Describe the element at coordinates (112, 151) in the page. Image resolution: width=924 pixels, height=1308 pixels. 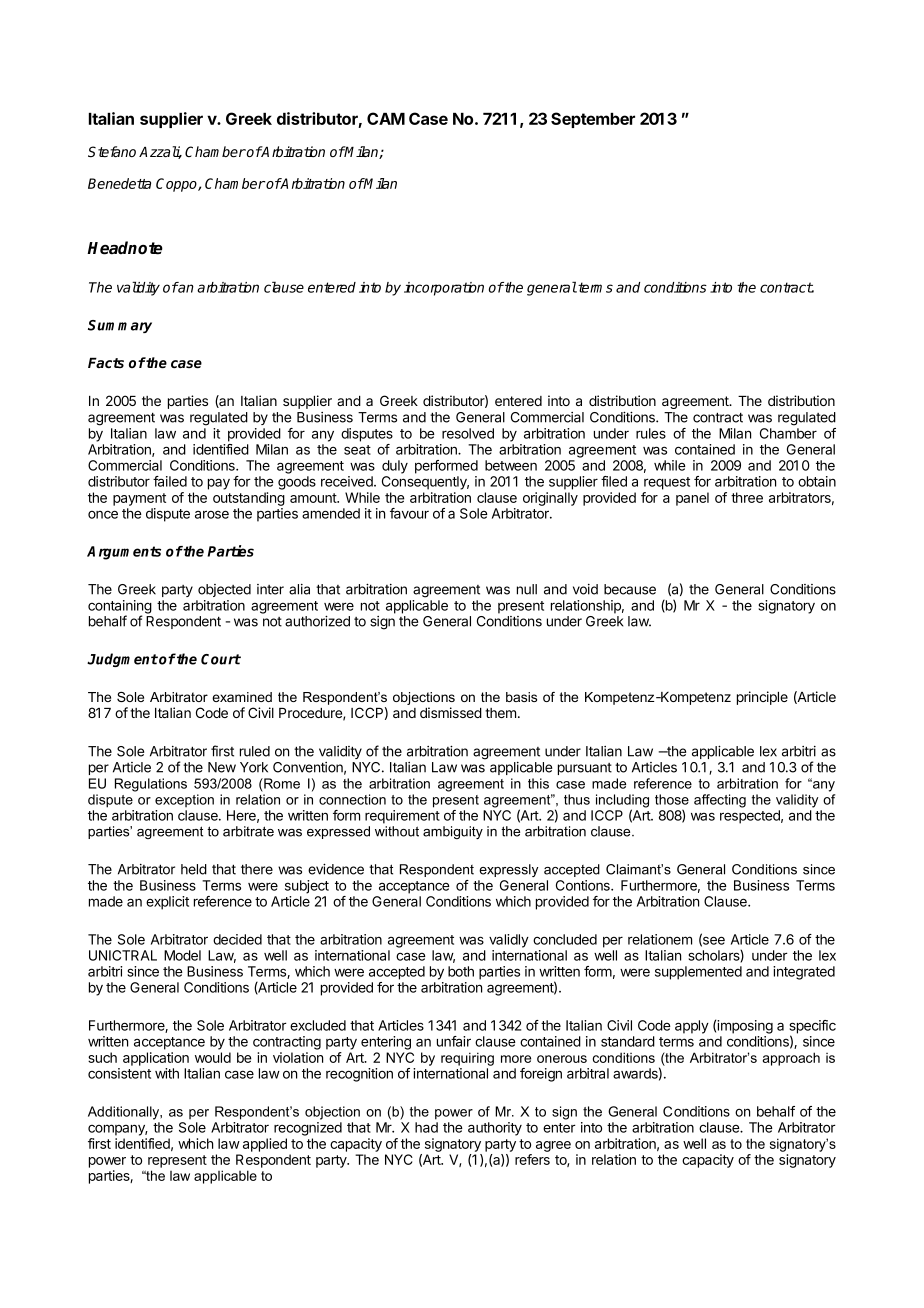
I see `Stefano` at that location.
